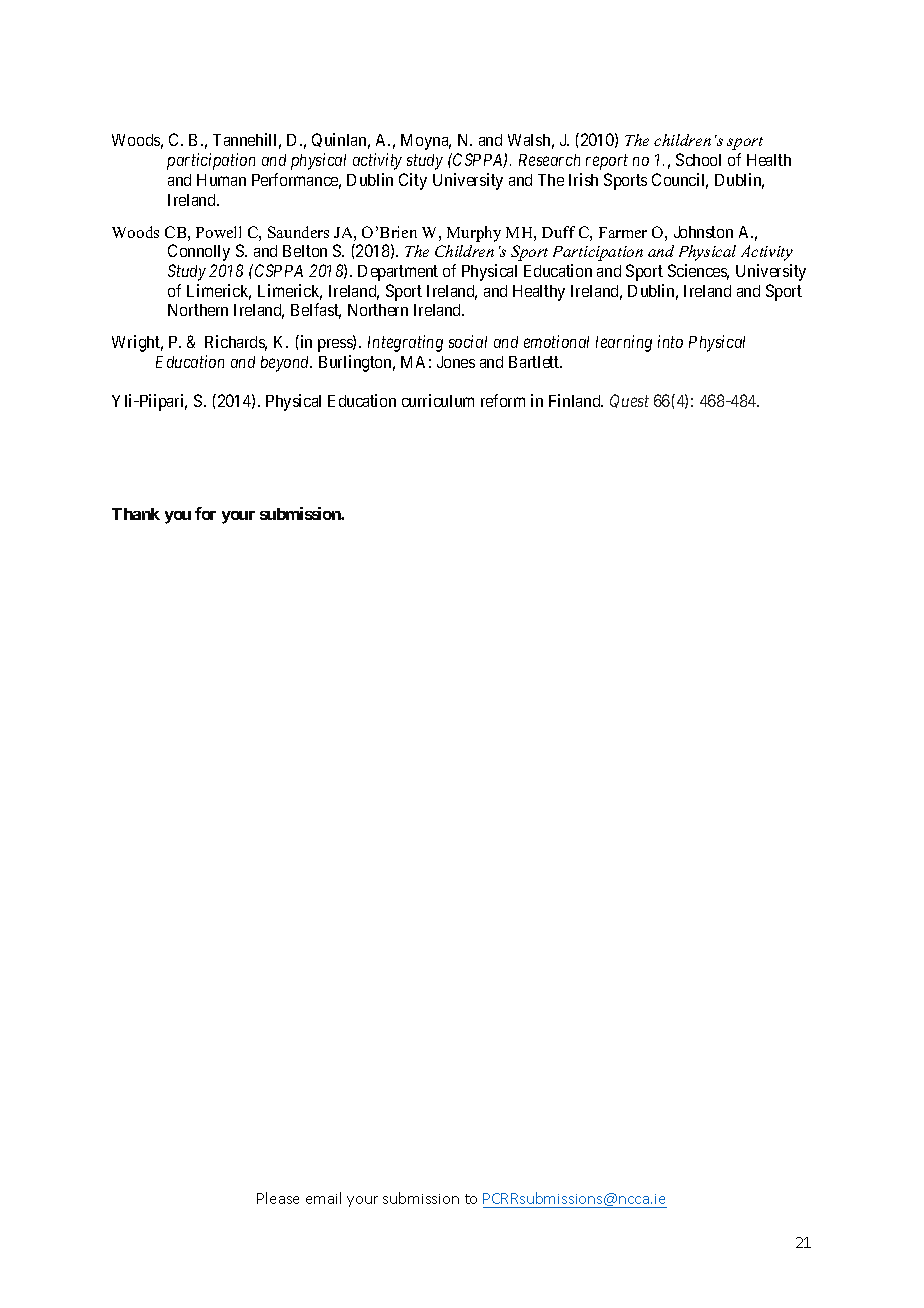  I want to click on learning, so click(624, 343).
